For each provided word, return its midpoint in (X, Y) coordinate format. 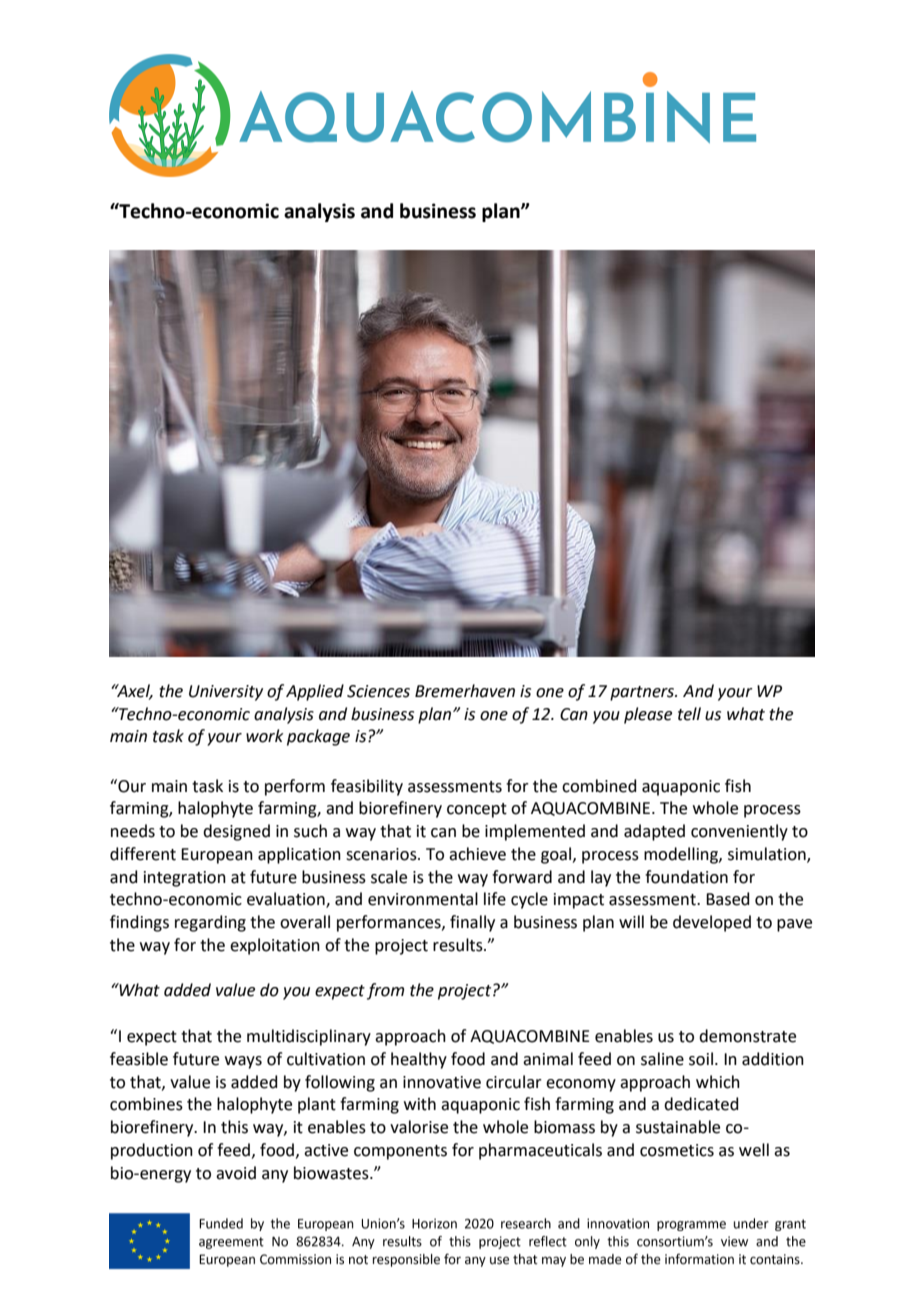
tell (689, 714)
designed (236, 832)
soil (701, 1059)
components (400, 1152)
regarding (210, 923)
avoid (236, 1173)
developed (712, 923)
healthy (419, 1060)
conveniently (739, 832)
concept (477, 810)
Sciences (378, 691)
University (226, 693)
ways (243, 1062)
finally (472, 923)
